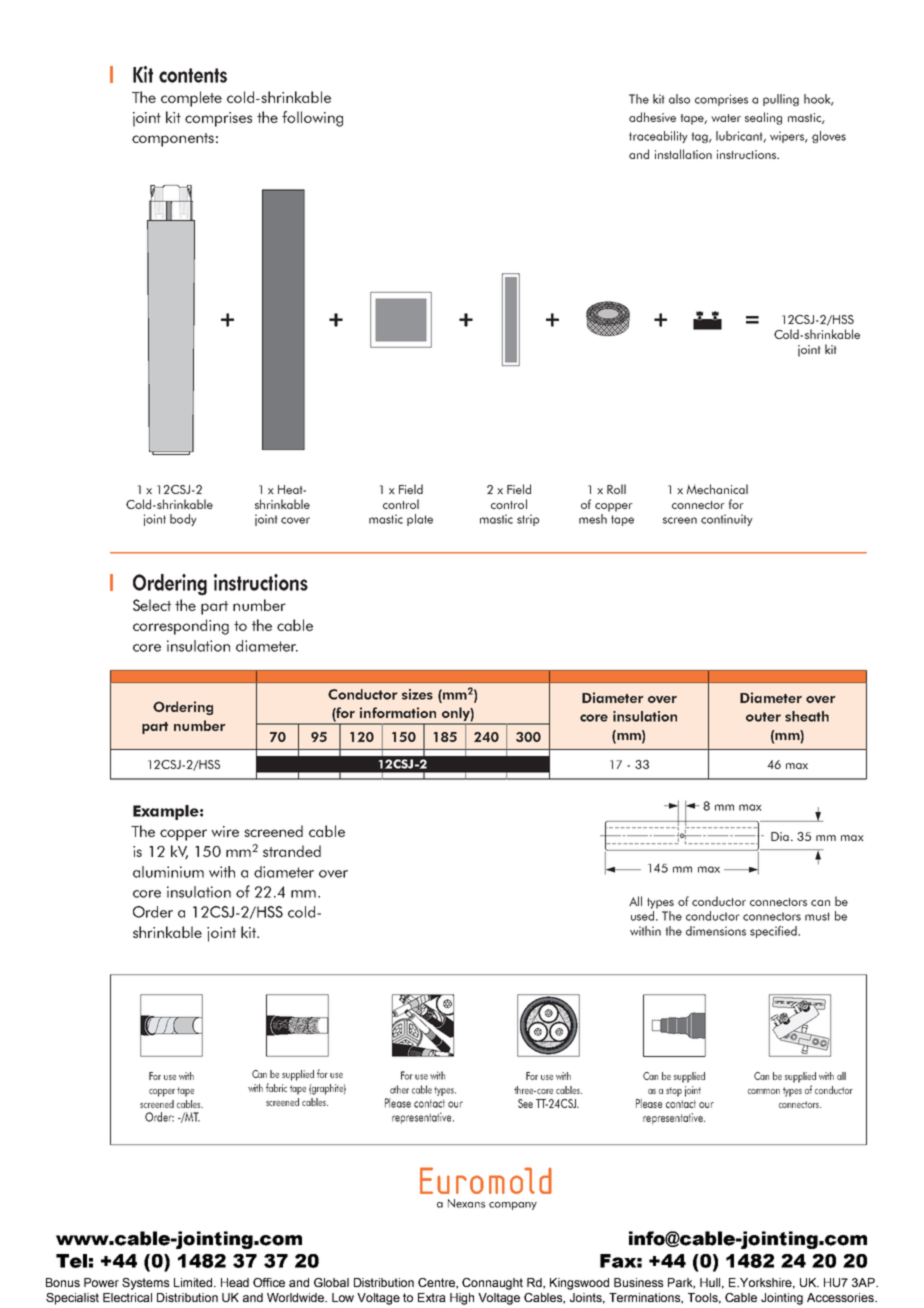  Describe the element at coordinates (191, 99) in the page. I see `complete` at that location.
